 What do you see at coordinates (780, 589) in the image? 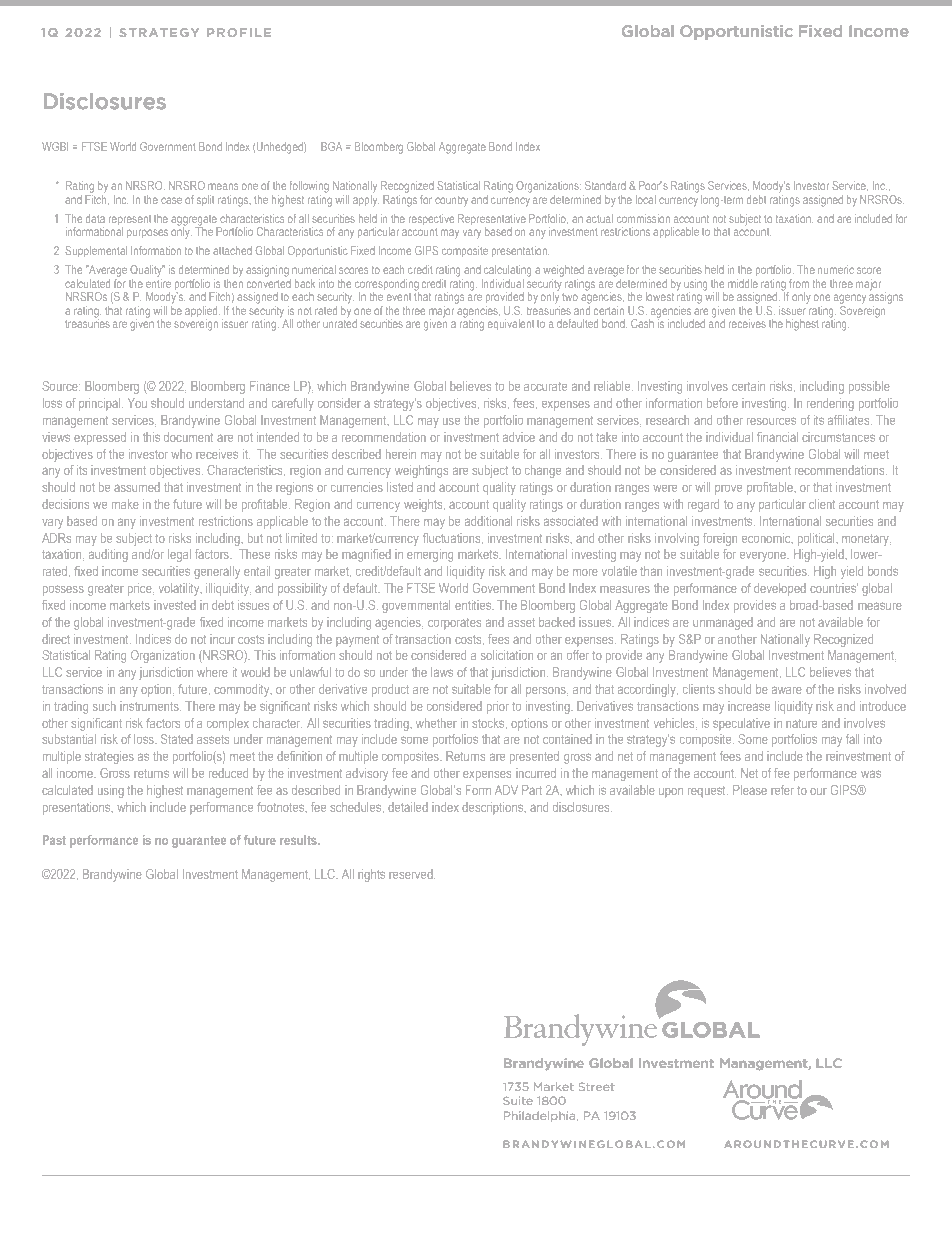
I see `developed` at bounding box center [780, 589].
